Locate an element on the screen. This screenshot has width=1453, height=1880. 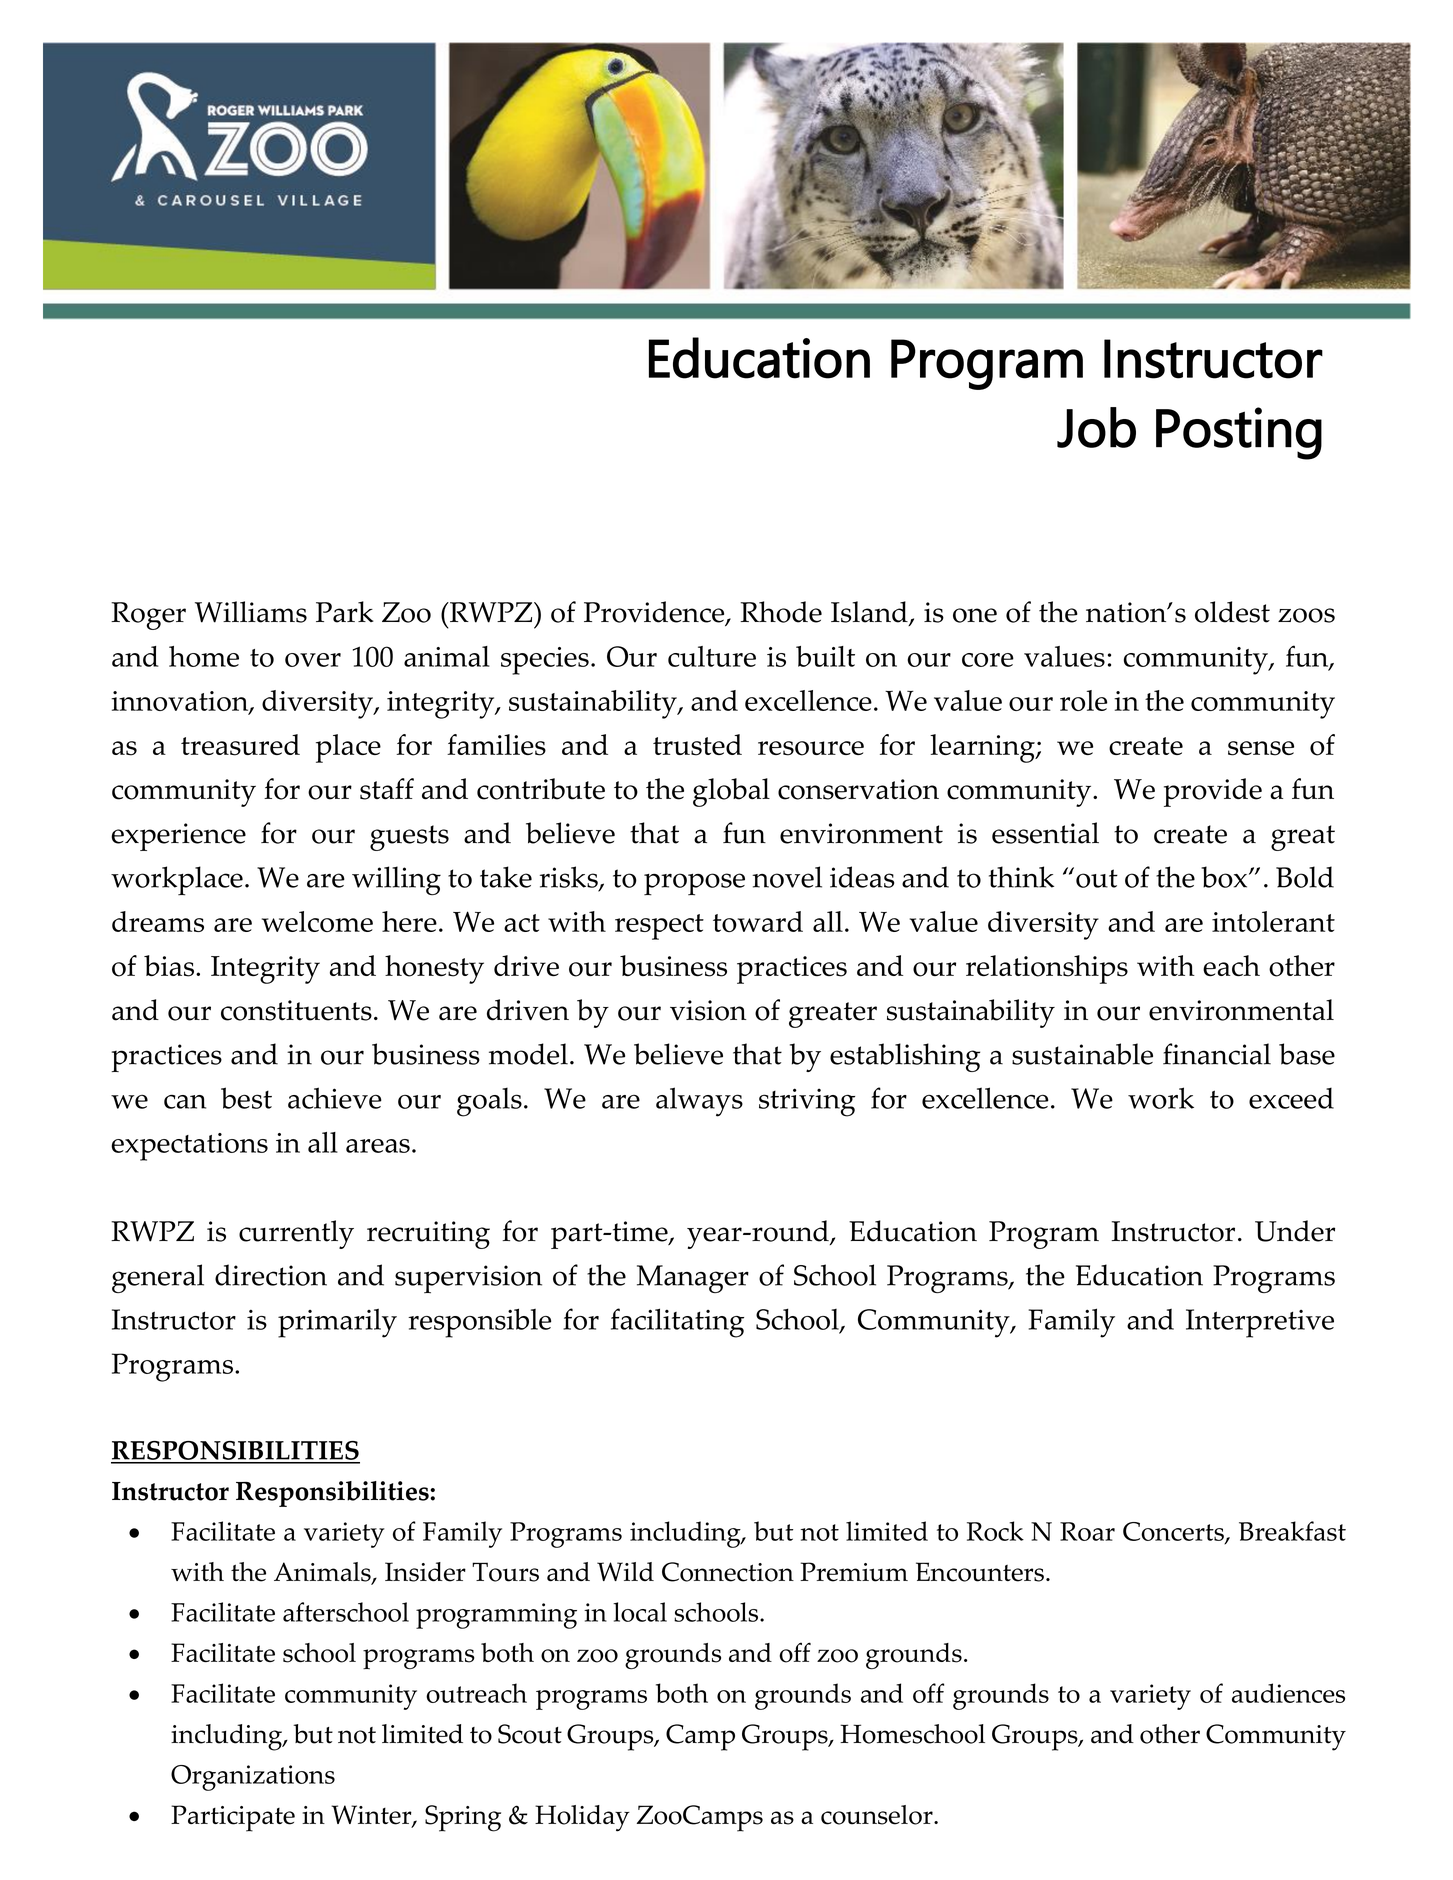
Rhode is located at coordinates (781, 612).
